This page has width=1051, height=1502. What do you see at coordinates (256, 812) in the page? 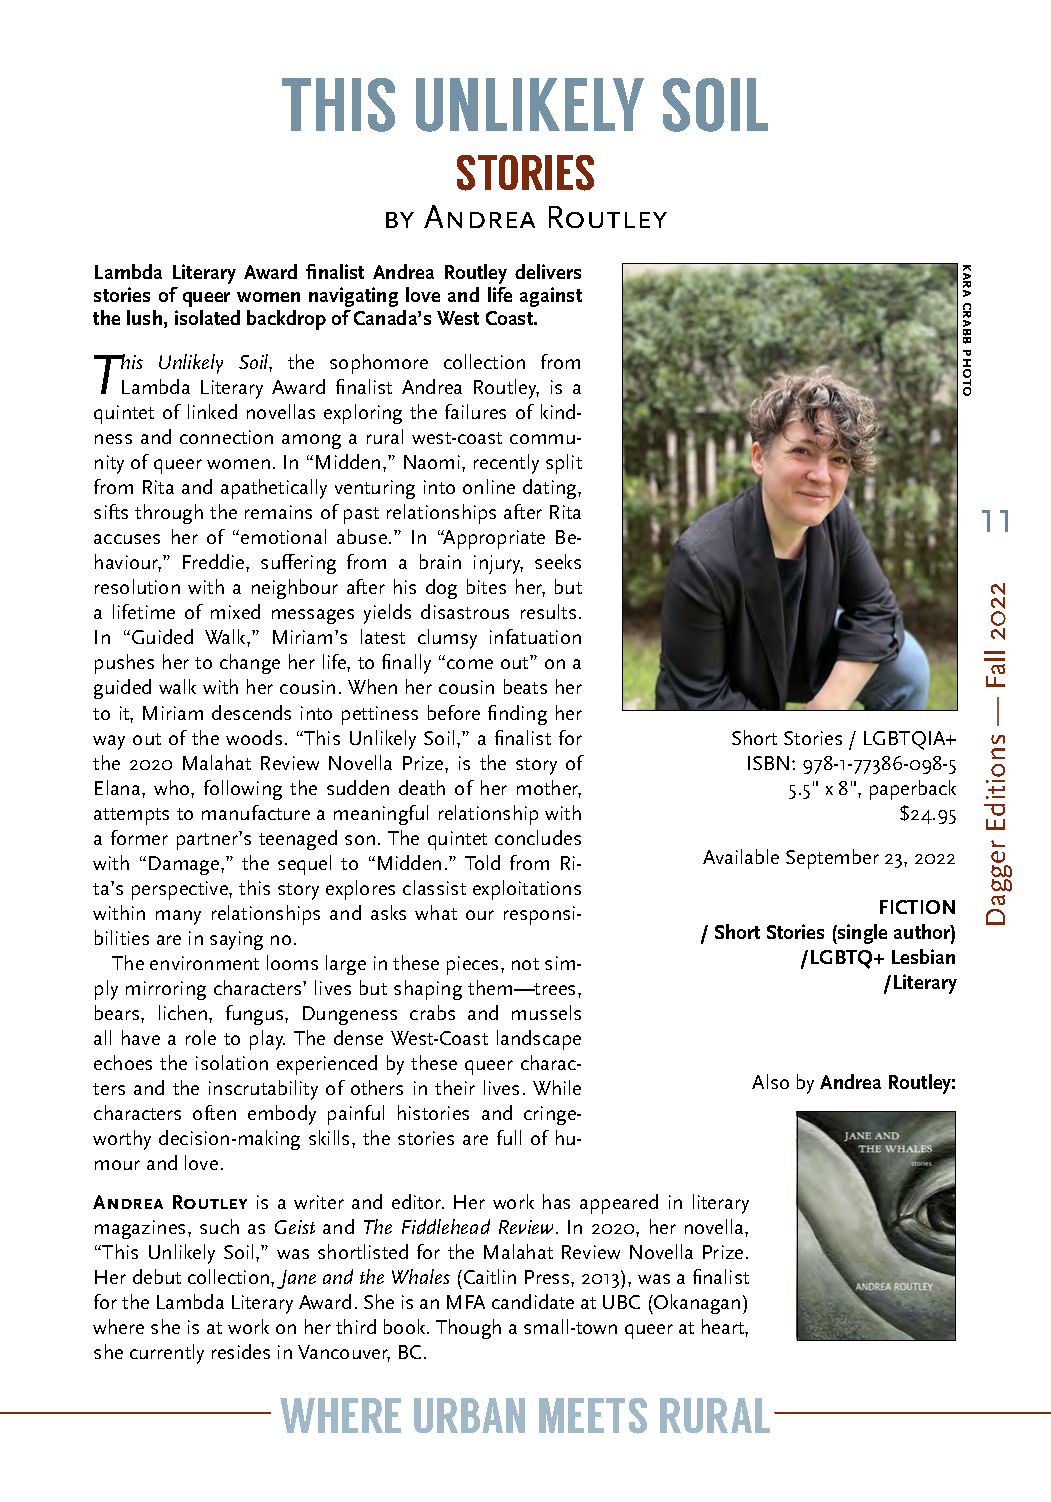
I see `manufacture` at bounding box center [256, 812].
